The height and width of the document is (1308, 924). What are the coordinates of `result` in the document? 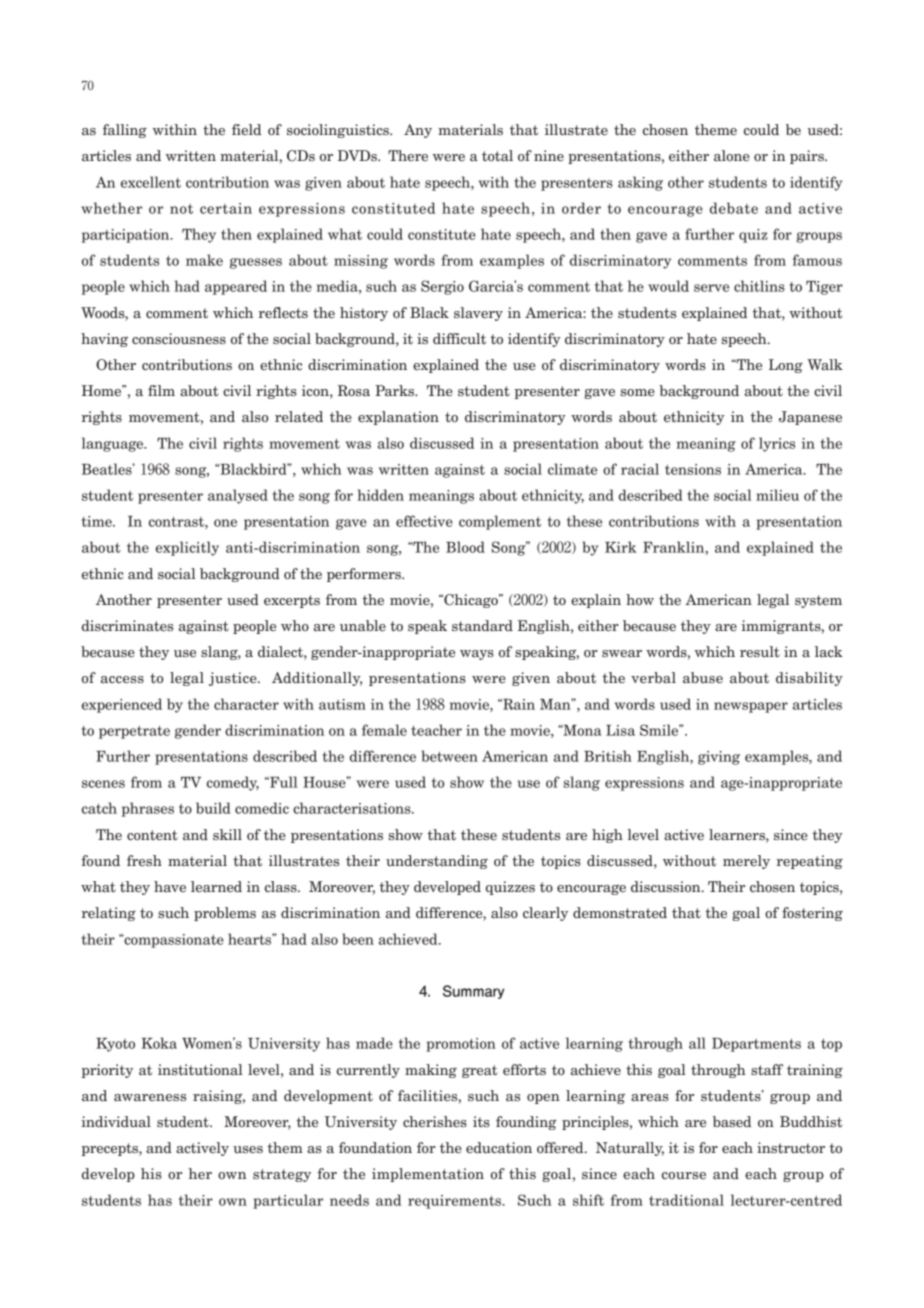 It's located at (760, 651).
